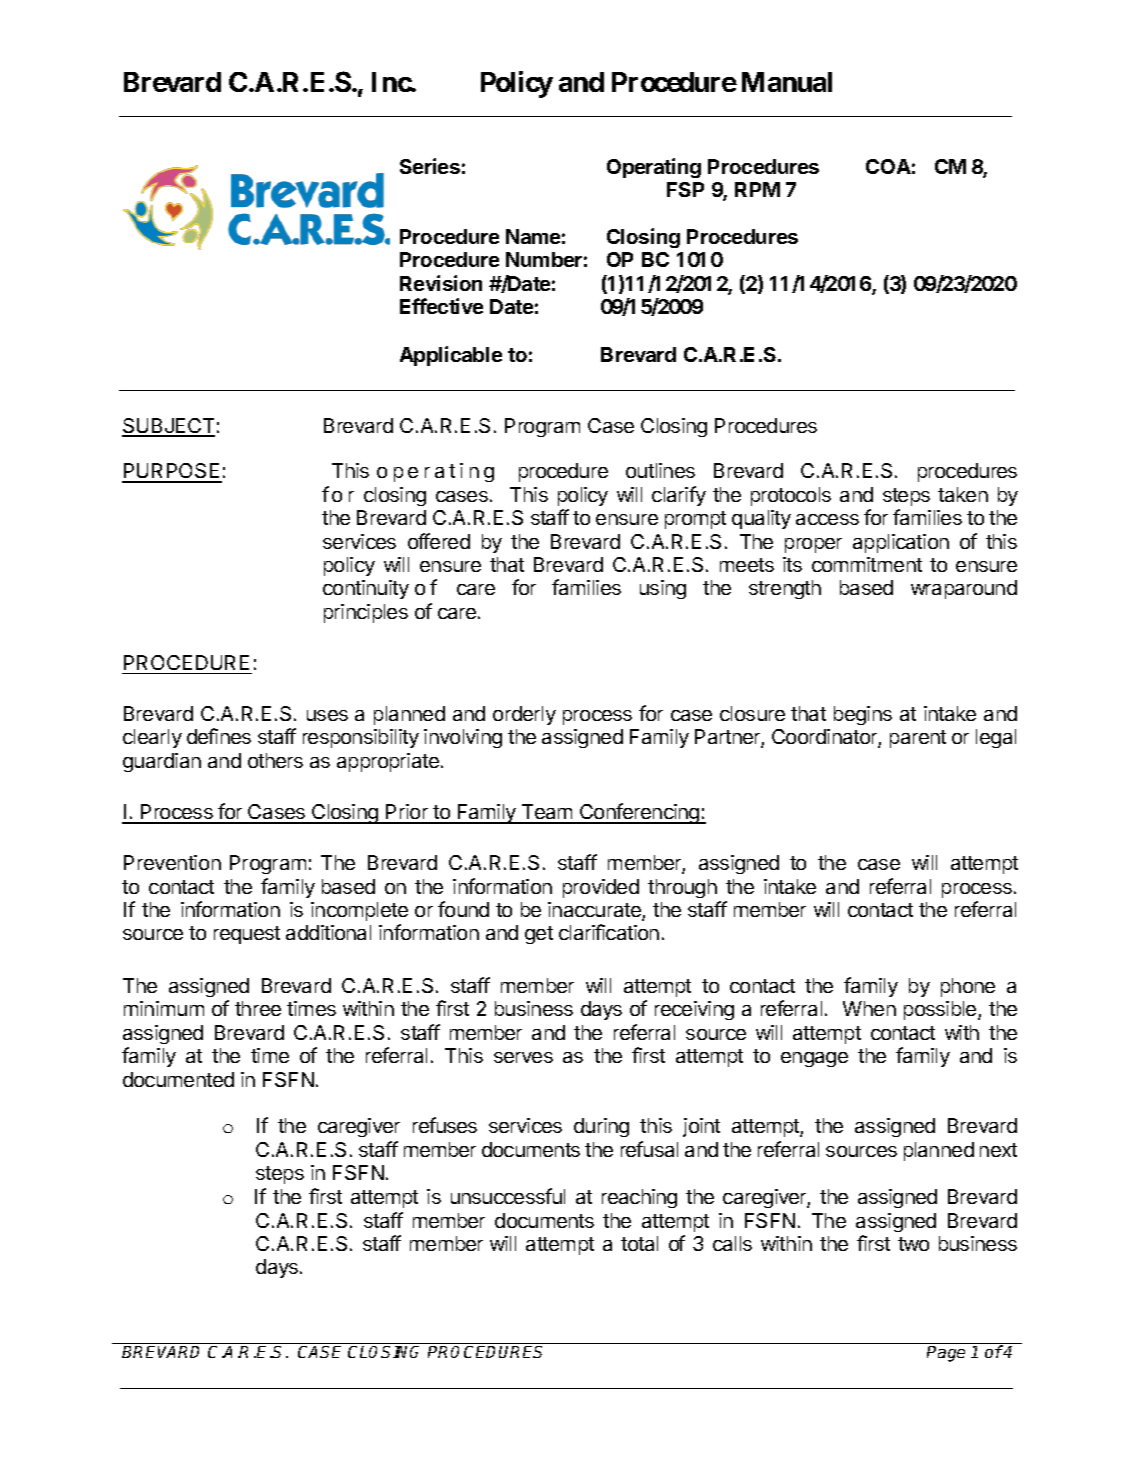 Image resolution: width=1134 pixels, height=1468 pixels. What do you see at coordinates (508, 1196) in the screenshot?
I see `unsuccessful` at bounding box center [508, 1196].
